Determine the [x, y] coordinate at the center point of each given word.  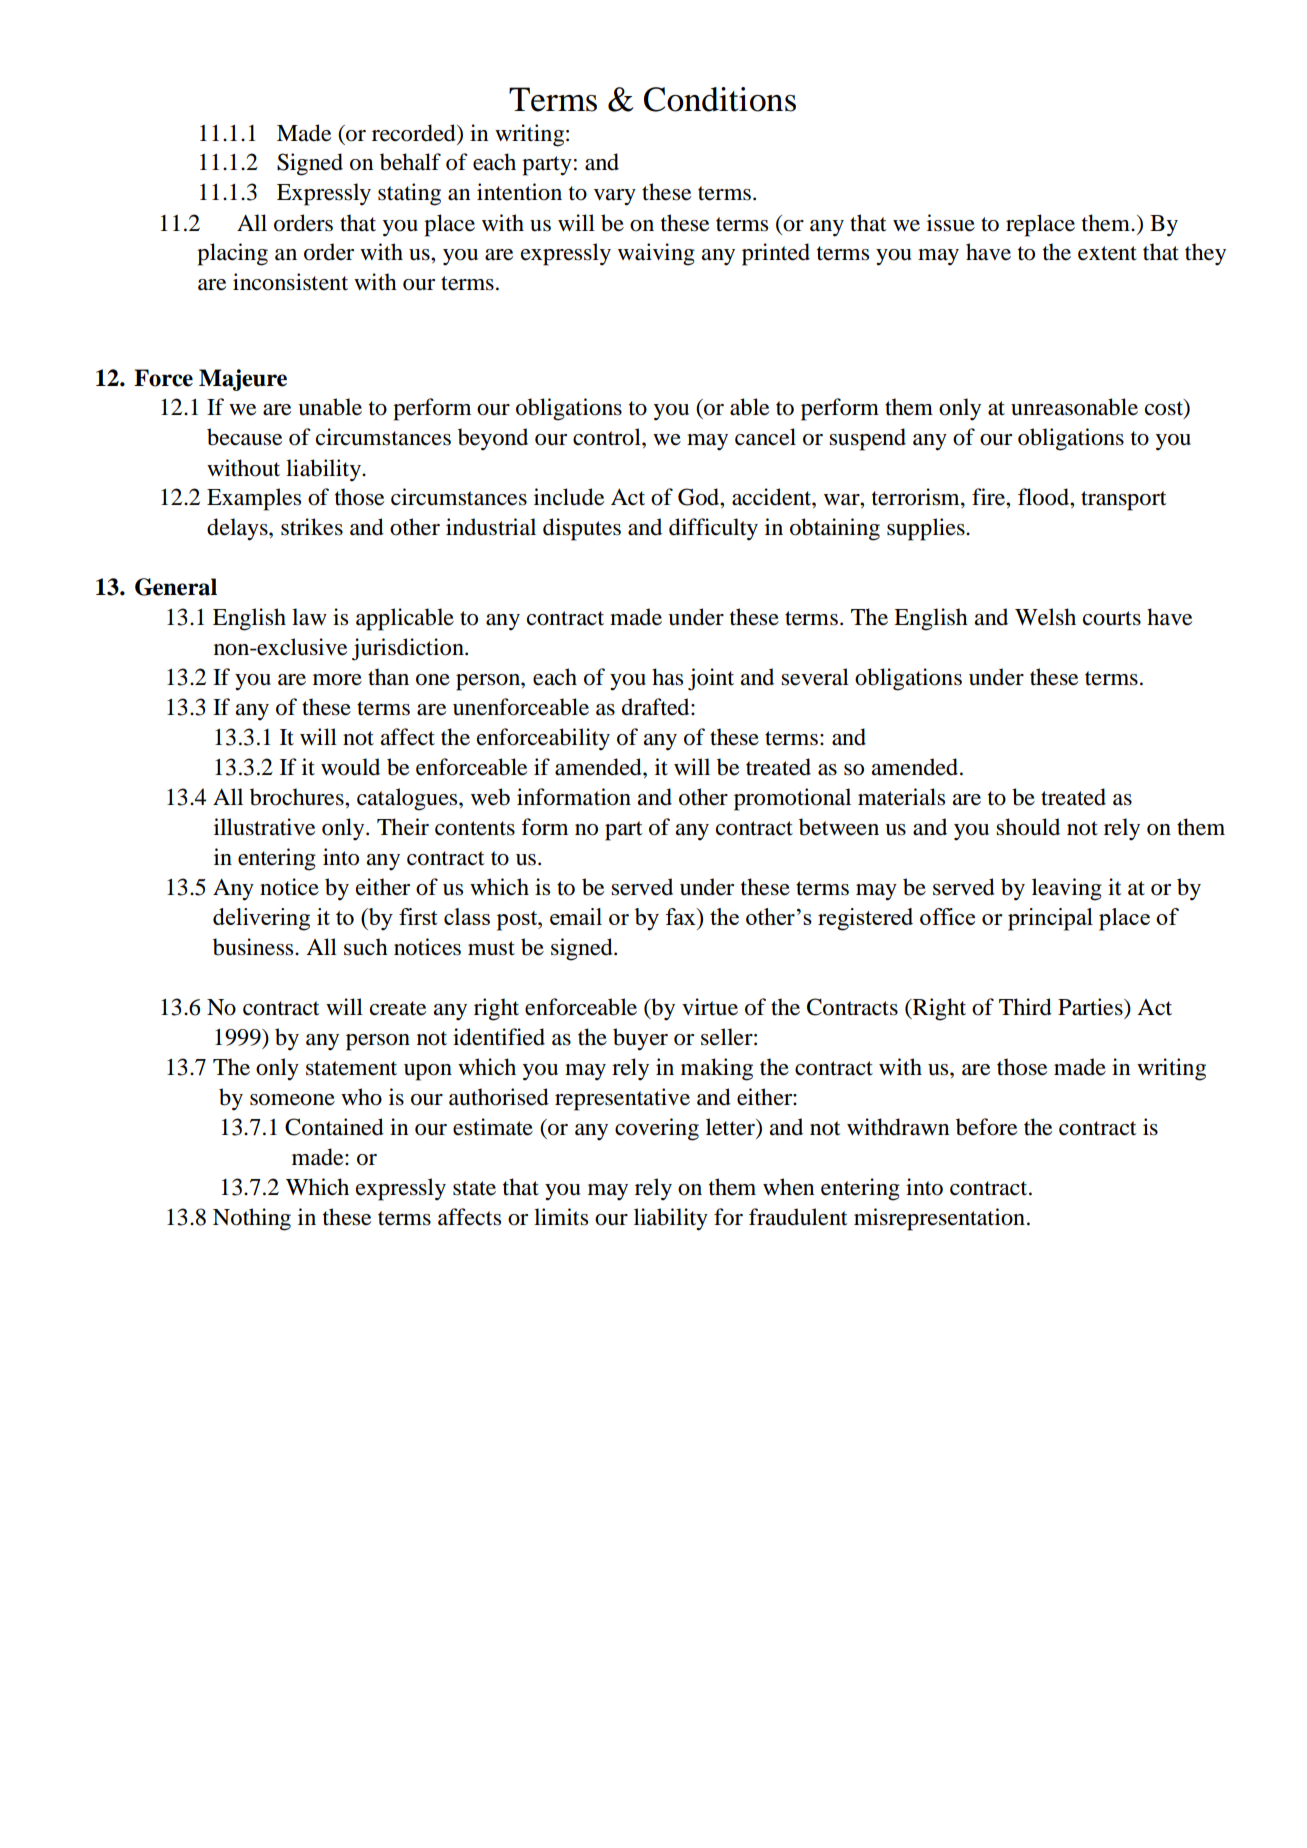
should [1028, 827]
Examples [254, 499]
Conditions [720, 99]
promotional [792, 799]
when [789, 1187]
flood [1044, 497]
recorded [415, 133]
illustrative [264, 827]
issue [951, 223]
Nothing [252, 1219]
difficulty [713, 529]
